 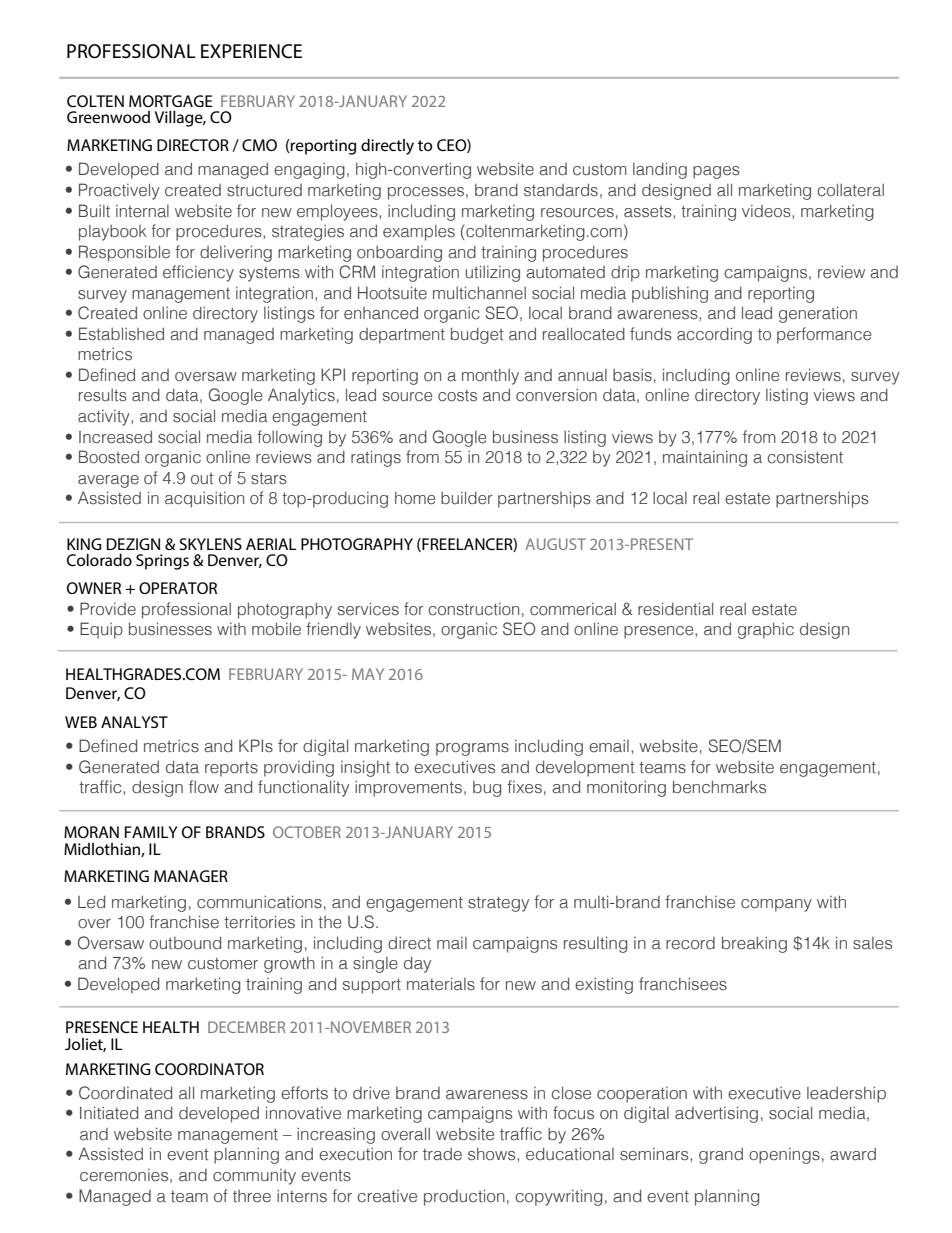 I want to click on shows, so click(x=493, y=1154).
